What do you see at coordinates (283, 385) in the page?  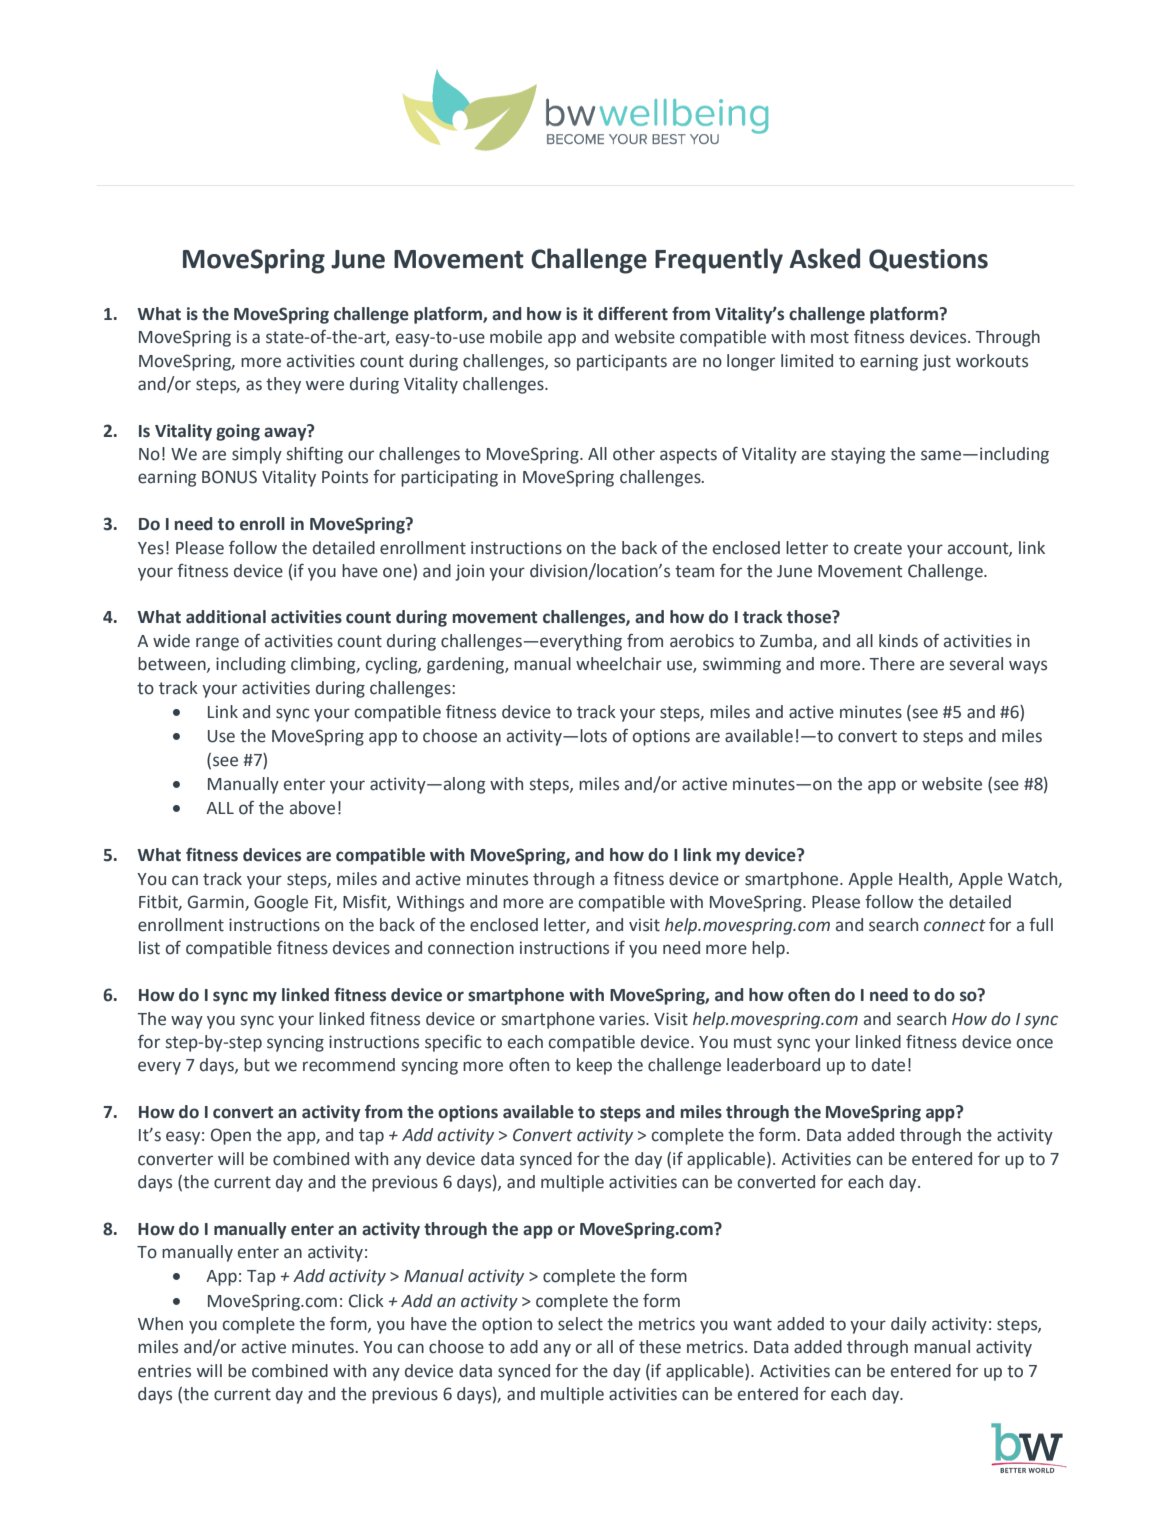 I see `they` at bounding box center [283, 385].
